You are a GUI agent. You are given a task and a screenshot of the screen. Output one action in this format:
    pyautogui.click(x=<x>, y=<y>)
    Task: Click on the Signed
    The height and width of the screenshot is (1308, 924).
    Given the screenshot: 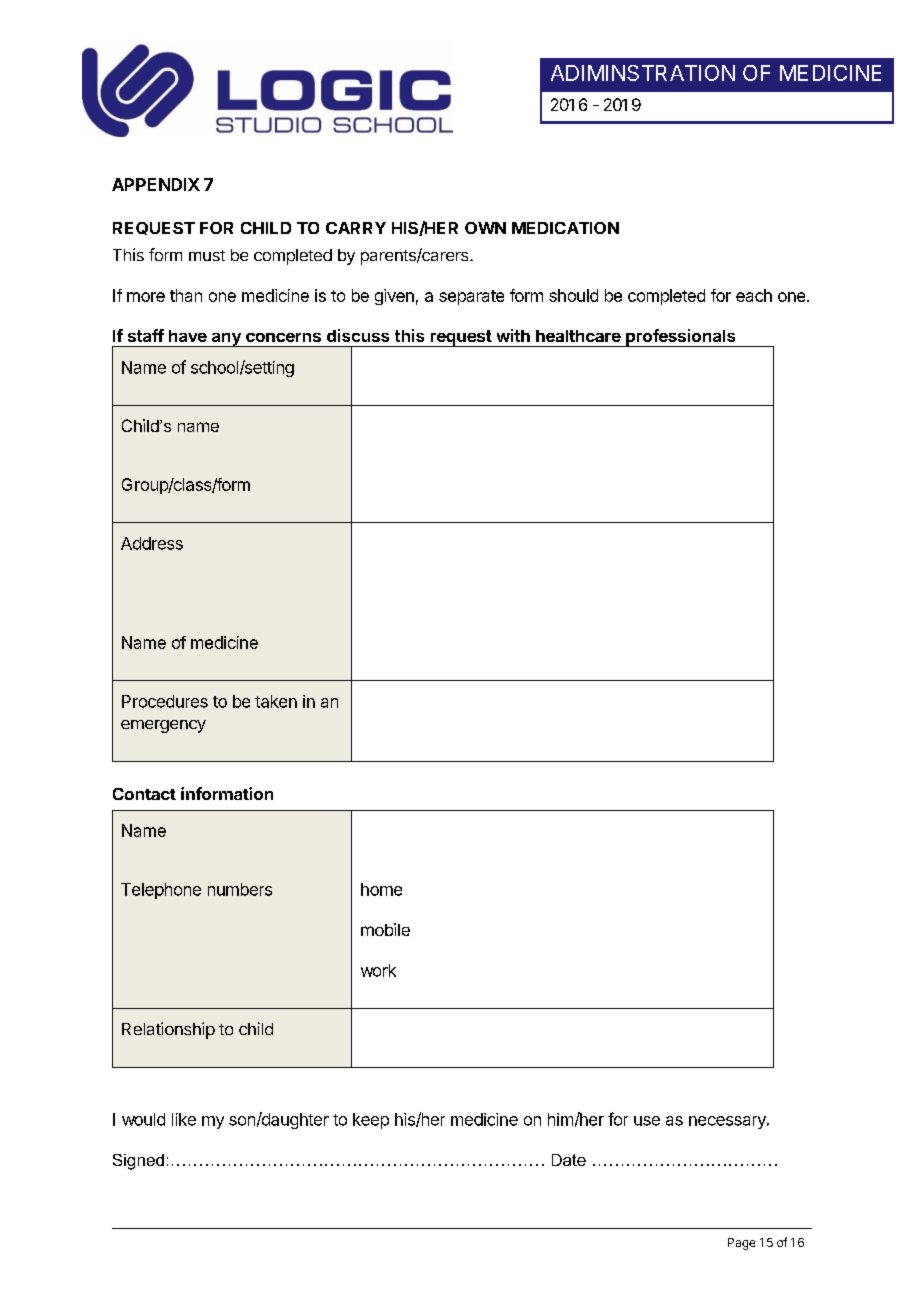 What is the action you would take?
    pyautogui.click(x=138, y=1162)
